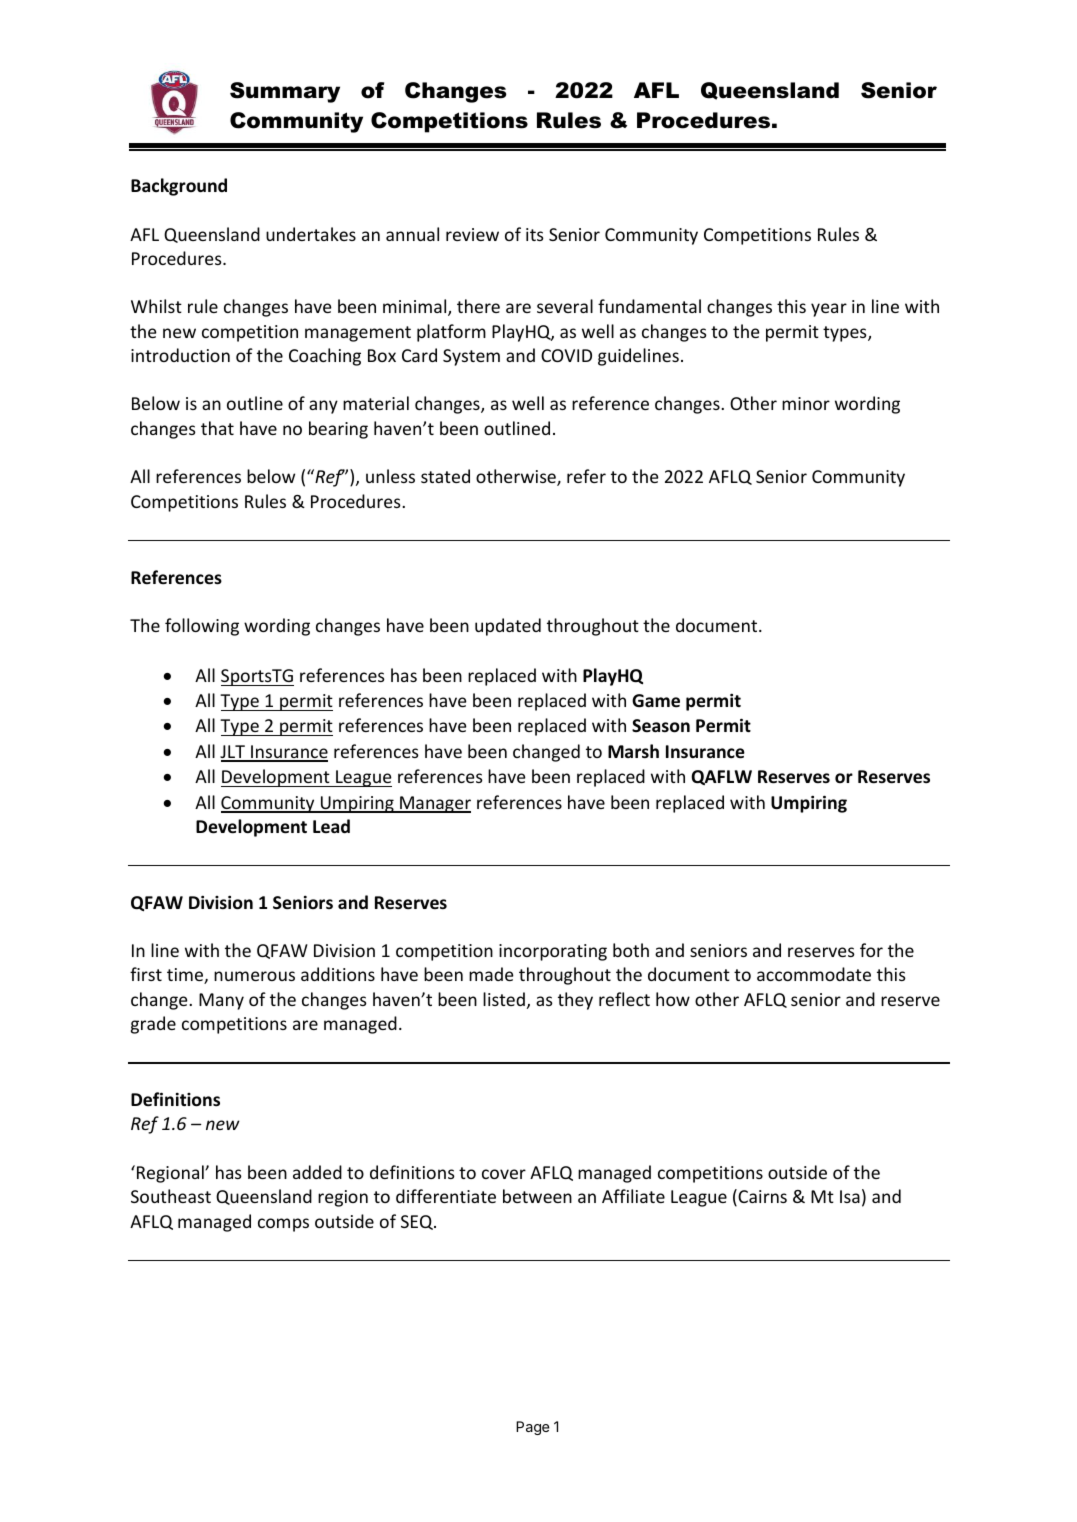 This page has width=1077, height=1522. I want to click on numerous, so click(254, 976).
